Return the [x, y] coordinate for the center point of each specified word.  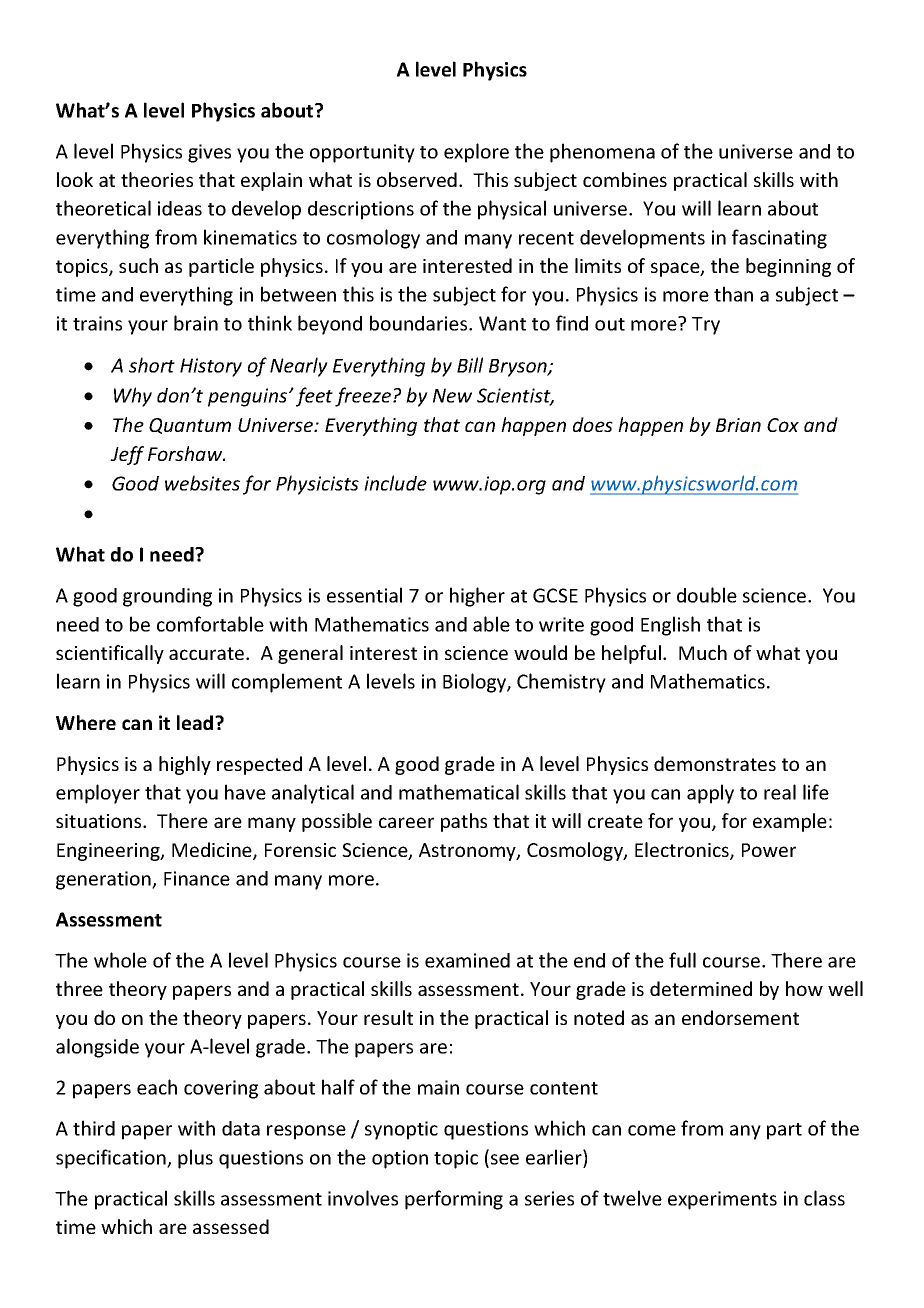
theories [157, 179]
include [395, 483]
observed [417, 179]
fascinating [779, 239]
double [707, 595]
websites [202, 483]
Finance [197, 878]
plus [195, 1159]
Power [769, 850]
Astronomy [468, 852]
